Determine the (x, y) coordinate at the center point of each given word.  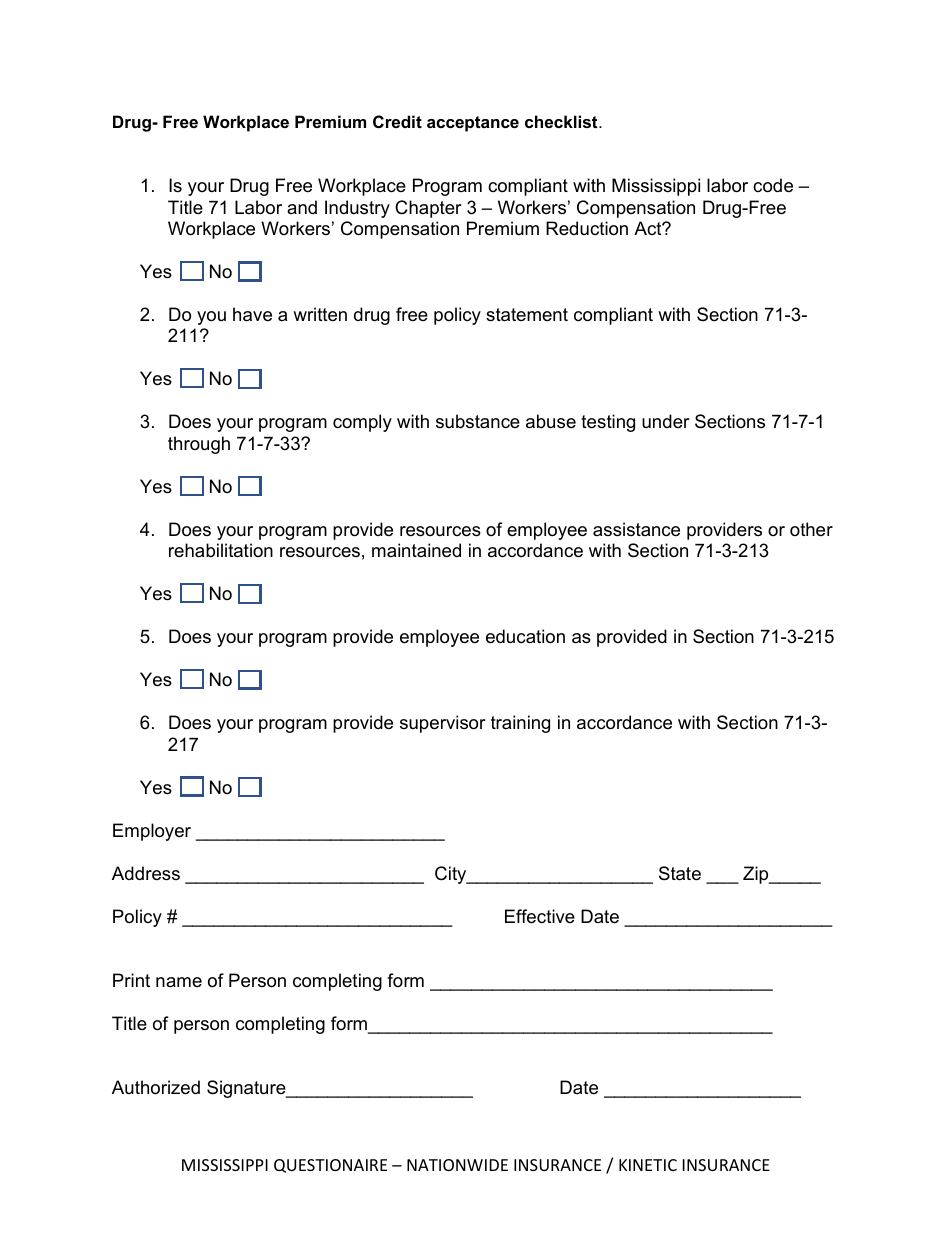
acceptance (473, 124)
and (302, 207)
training (520, 724)
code (773, 185)
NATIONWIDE (457, 1165)
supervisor (443, 724)
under (666, 421)
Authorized (156, 1087)
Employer (152, 832)
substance (478, 421)
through (199, 445)
